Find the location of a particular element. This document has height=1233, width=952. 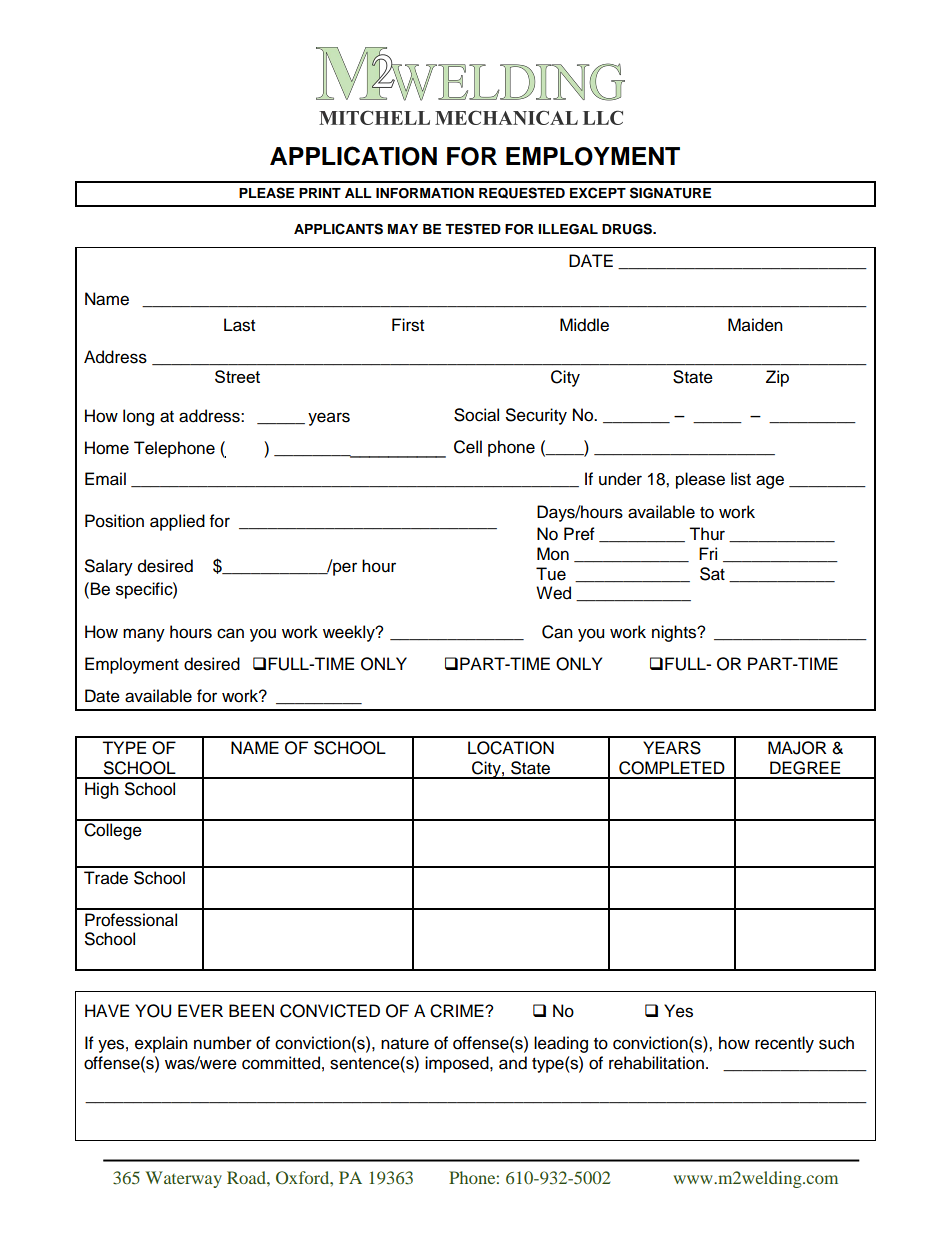

long is located at coordinates (138, 417).
